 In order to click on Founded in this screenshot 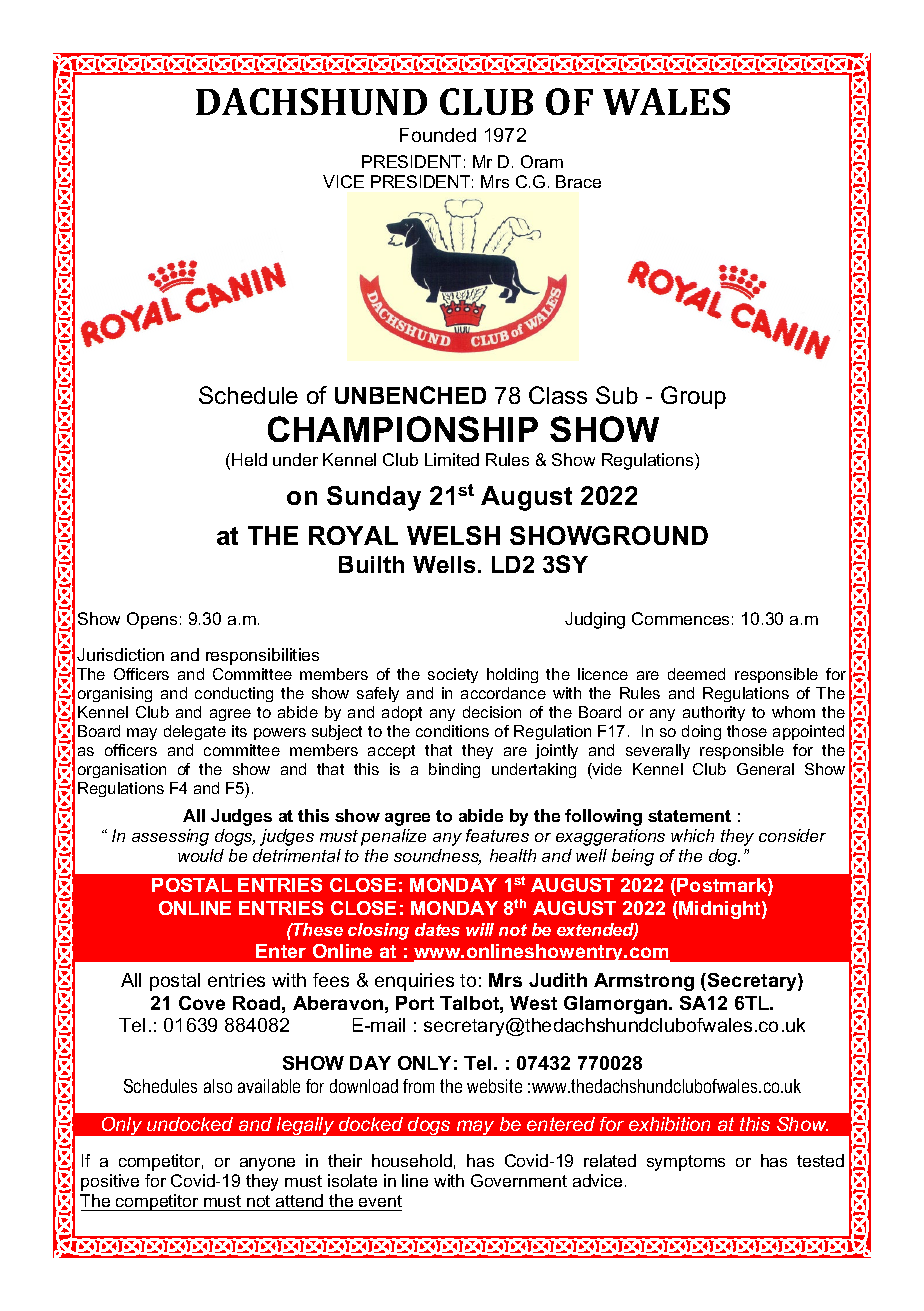, I will do `click(438, 135)`.
